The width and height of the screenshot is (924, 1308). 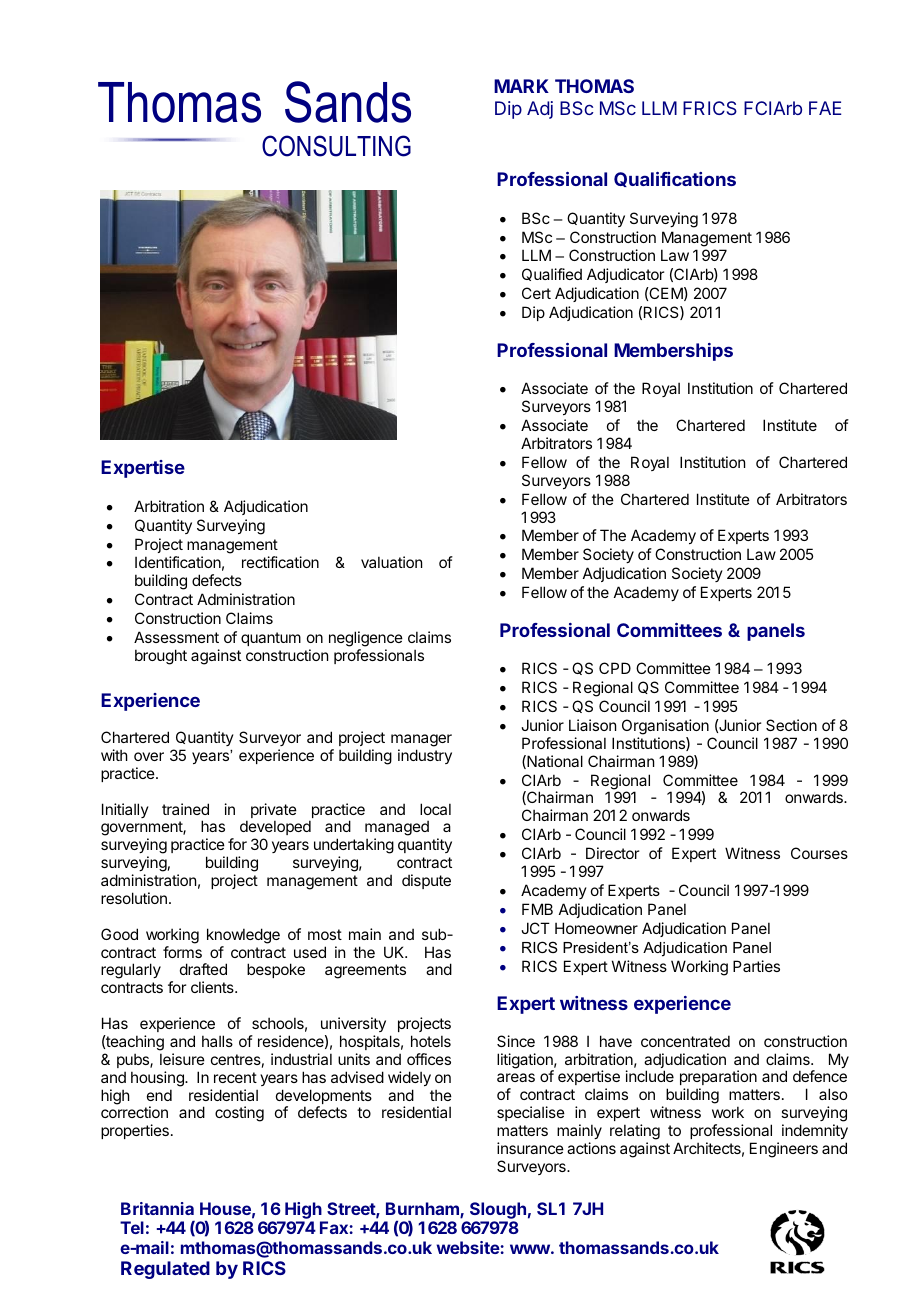 What do you see at coordinates (536, 293) in the screenshot?
I see `Cert` at bounding box center [536, 293].
